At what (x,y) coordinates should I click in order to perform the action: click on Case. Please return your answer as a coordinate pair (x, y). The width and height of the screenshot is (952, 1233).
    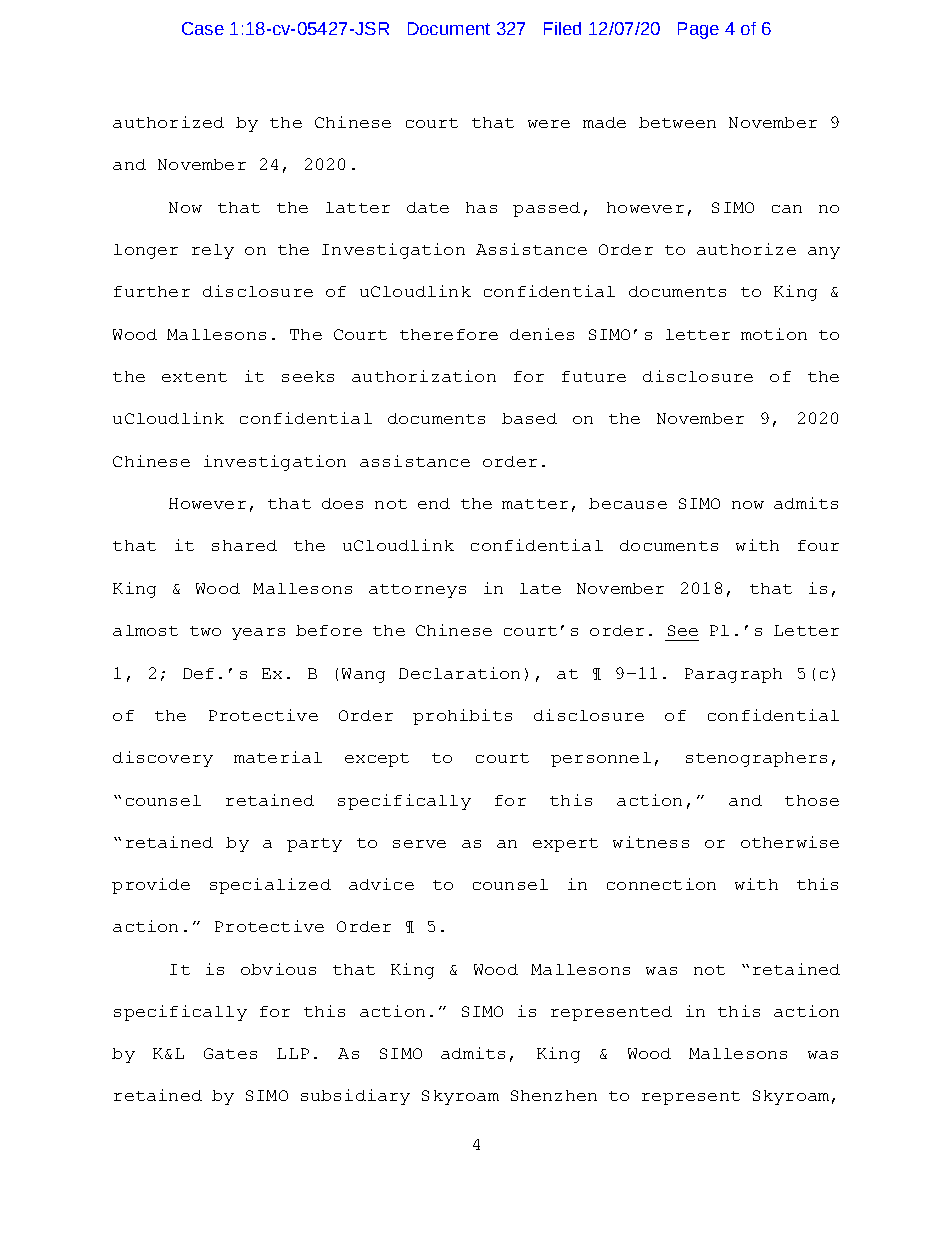
    Looking at the image, I should click on (203, 28).
